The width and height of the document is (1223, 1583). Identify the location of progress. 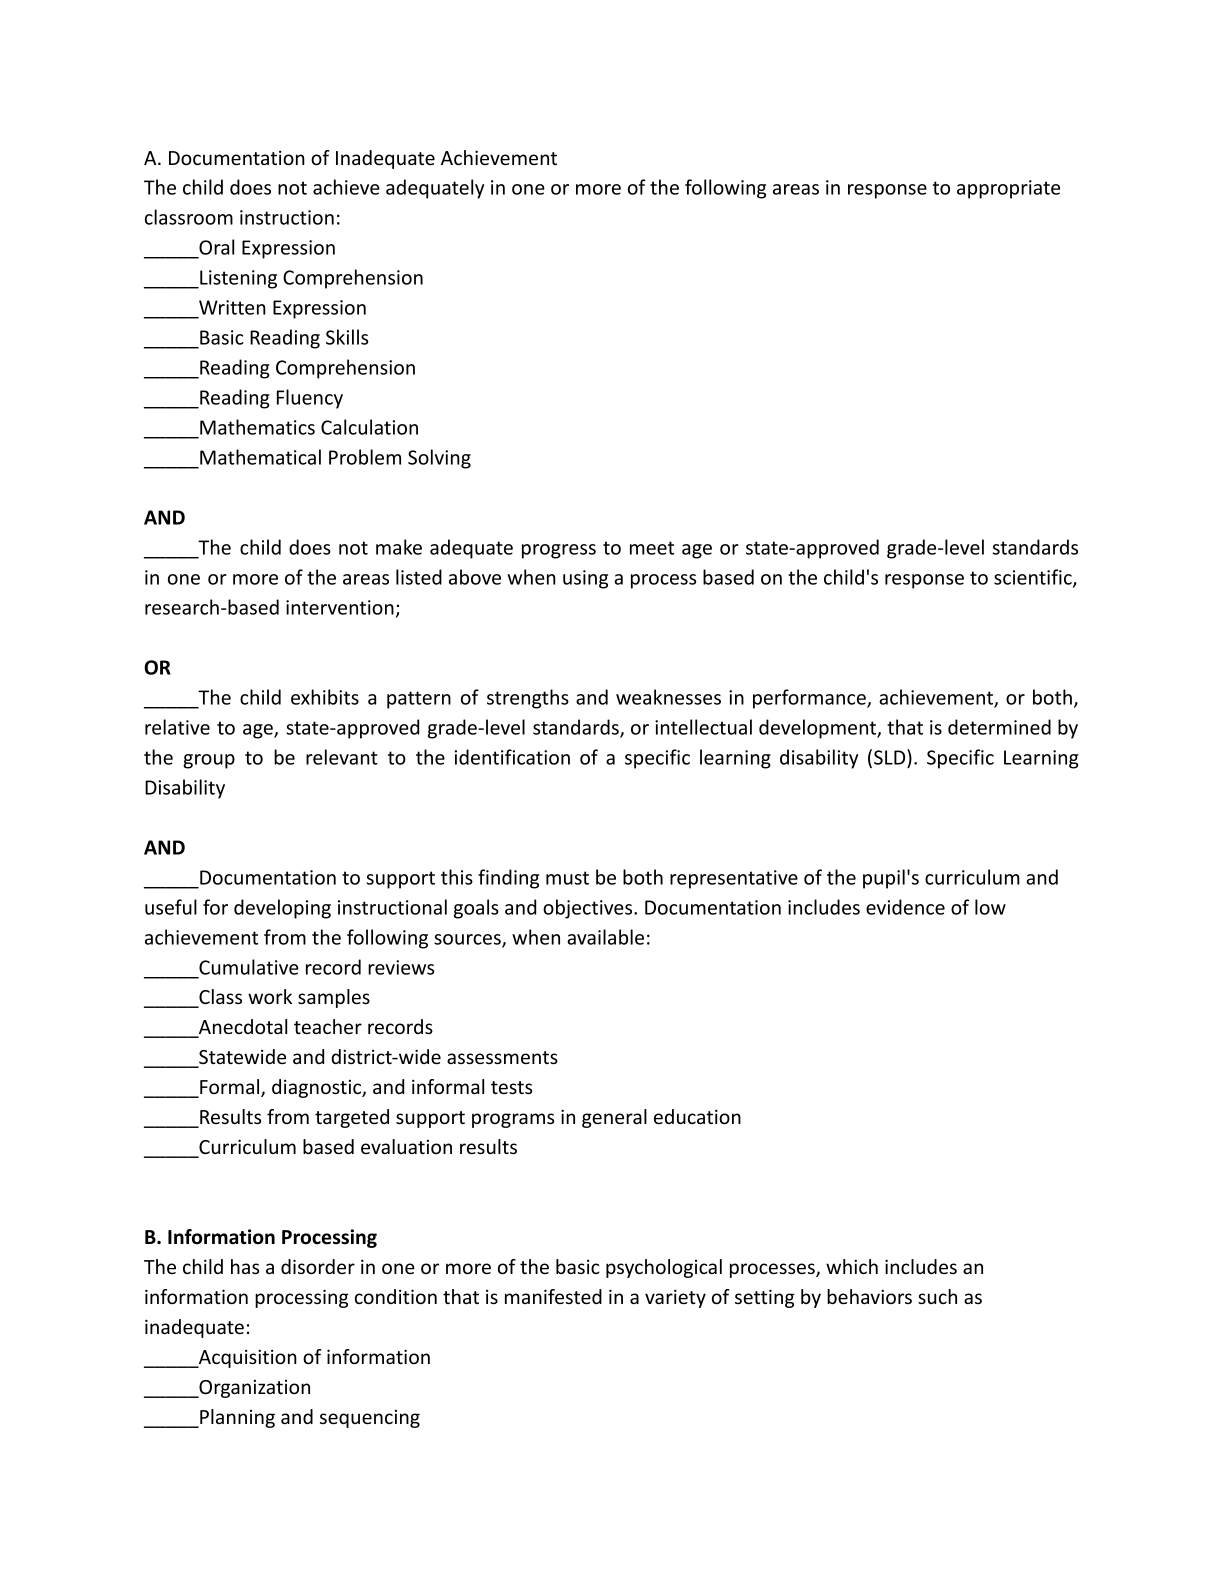
(559, 551).
